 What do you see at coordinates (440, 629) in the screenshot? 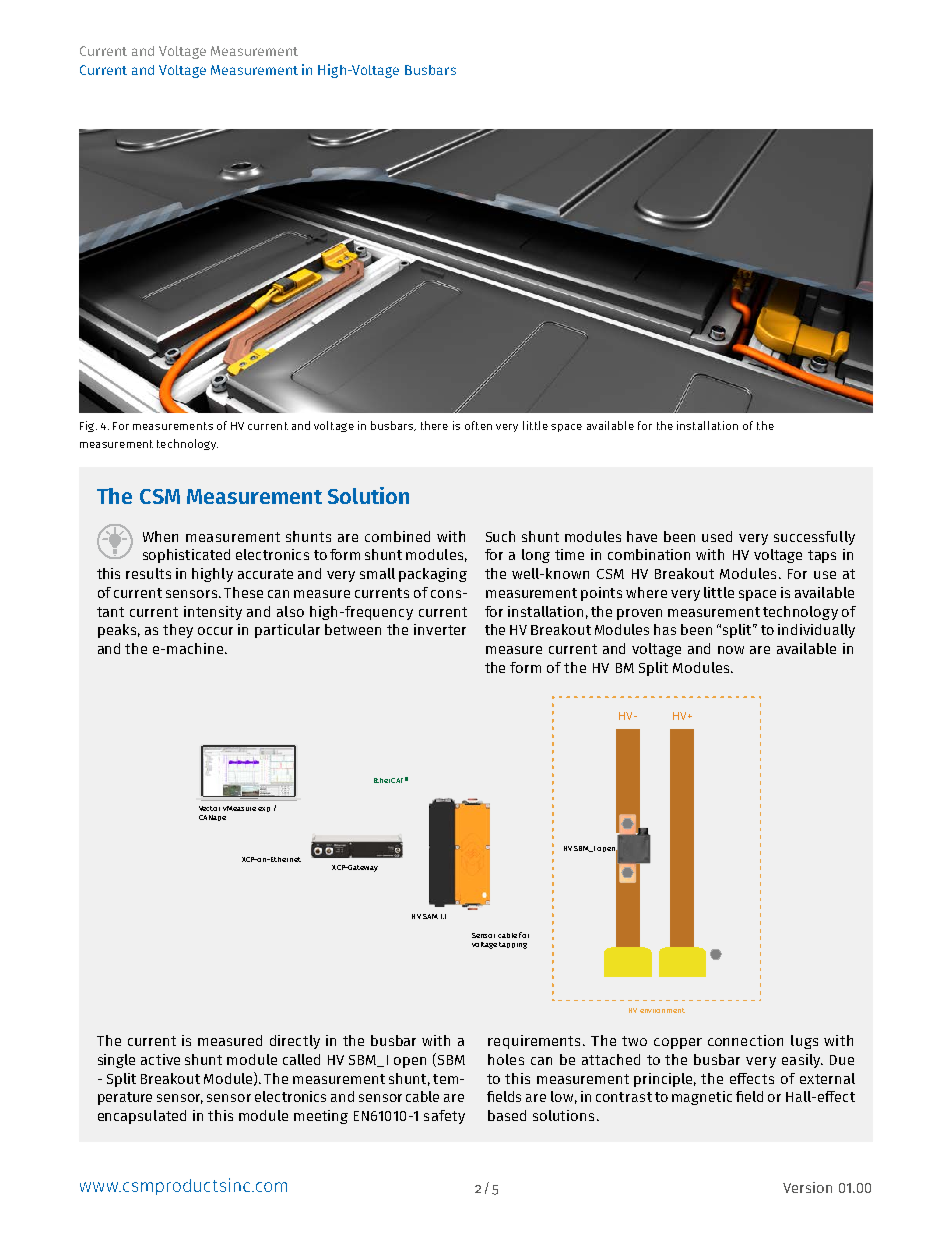
I see `inverter` at bounding box center [440, 629].
